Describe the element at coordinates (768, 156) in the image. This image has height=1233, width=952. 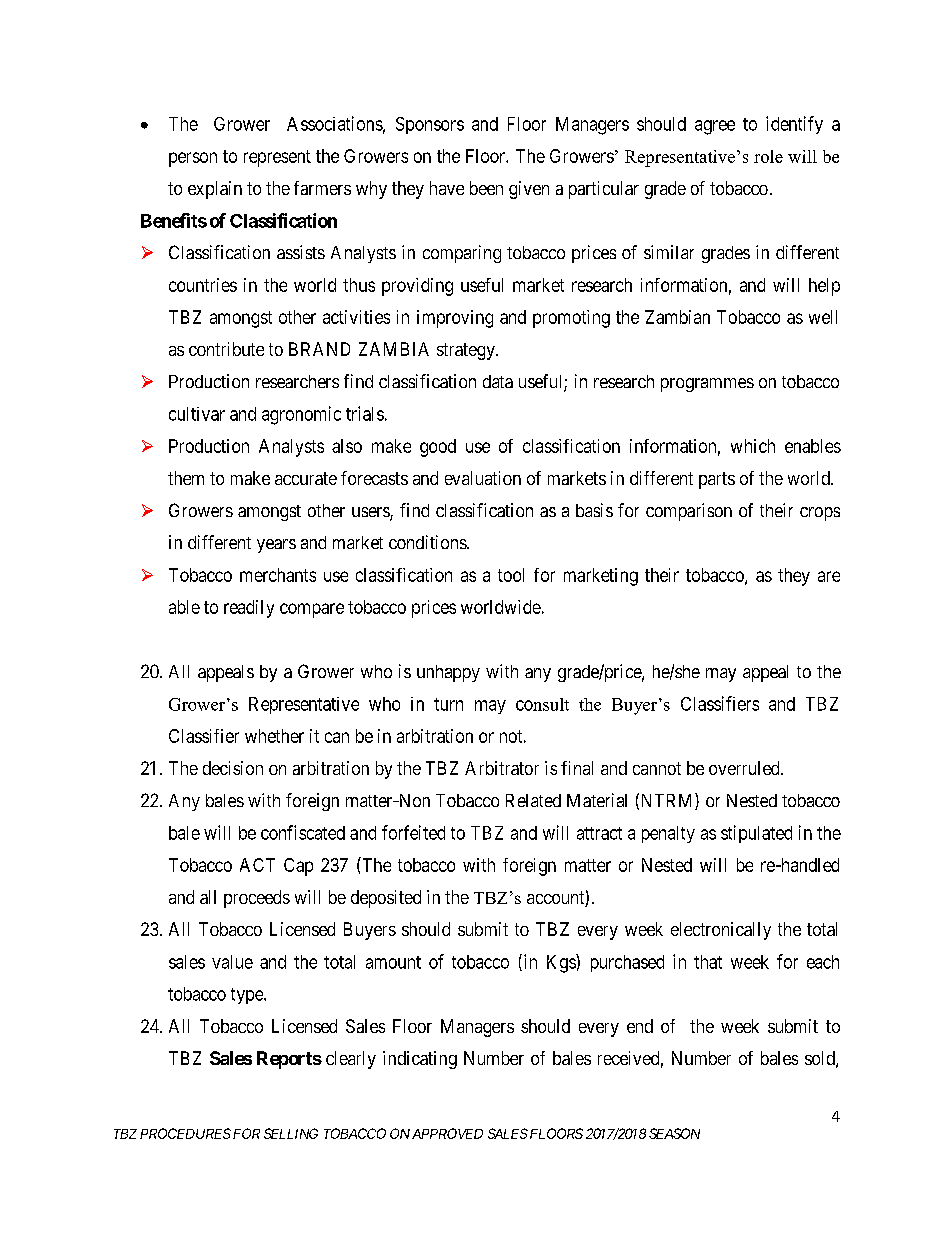
I see `role` at that location.
